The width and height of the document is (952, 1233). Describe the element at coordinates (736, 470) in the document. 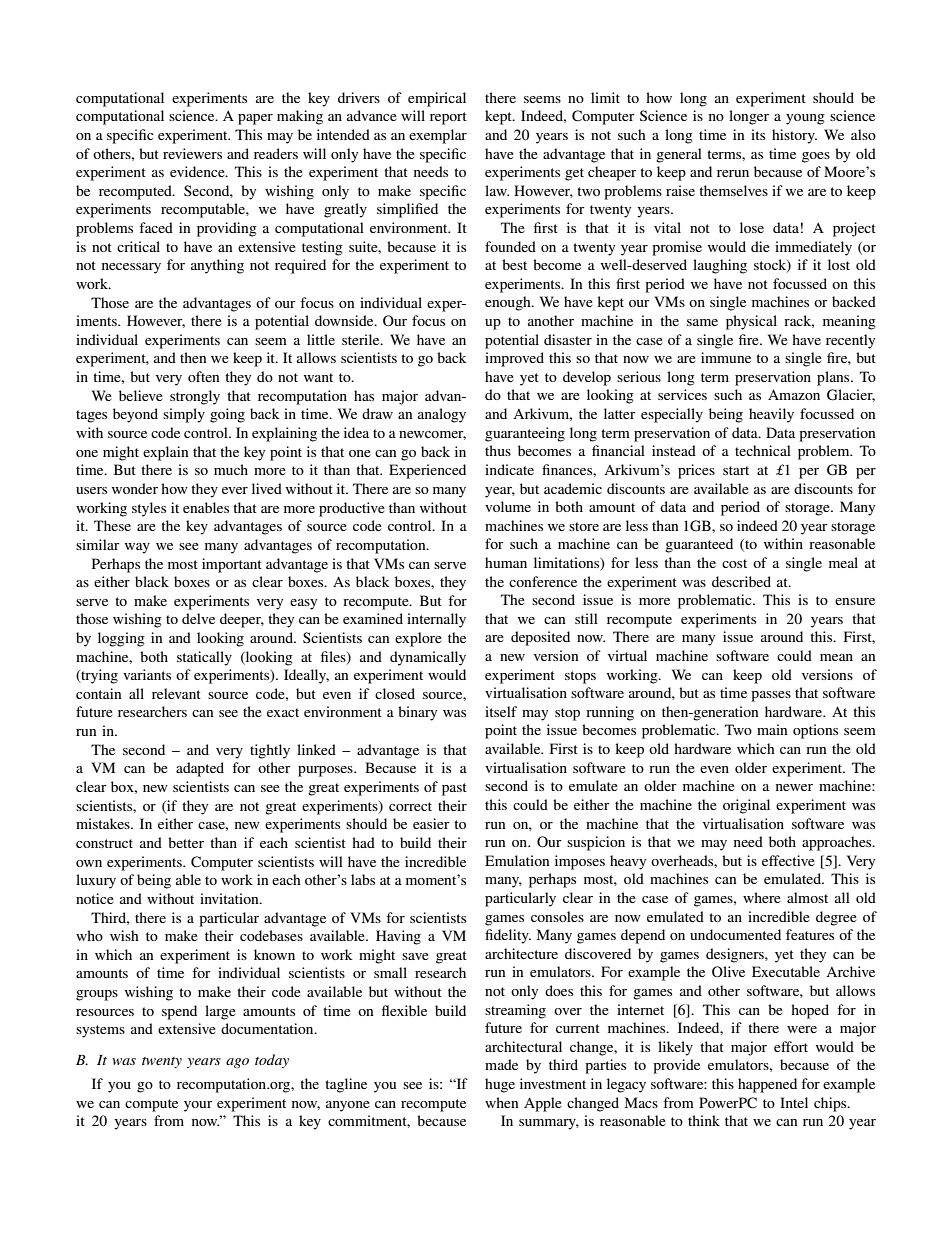

I see `start` at that location.
